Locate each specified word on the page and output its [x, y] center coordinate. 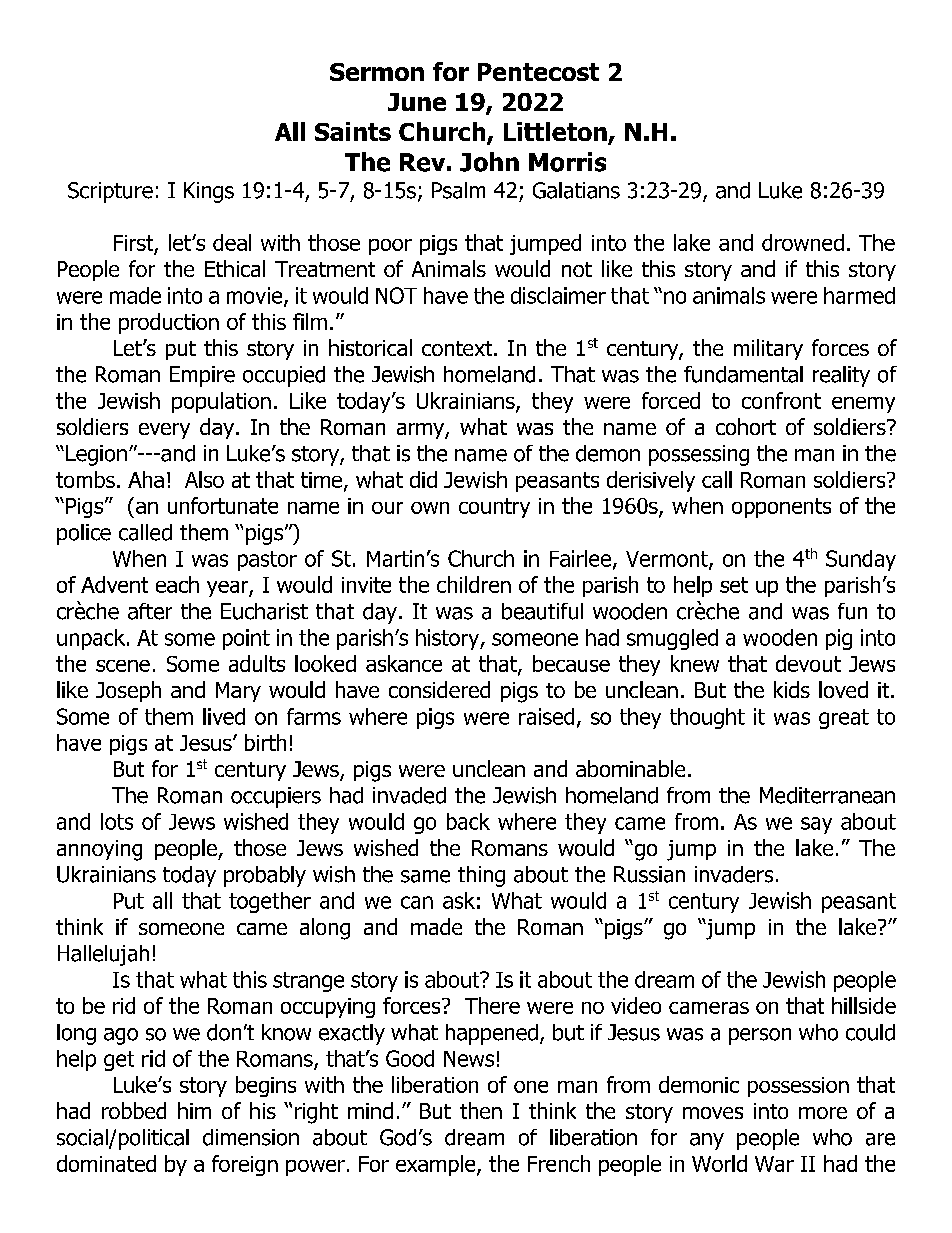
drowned [803, 242]
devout [808, 663]
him [194, 1110]
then [481, 1110]
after [150, 611]
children [474, 584]
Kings [209, 192]
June [417, 102]
